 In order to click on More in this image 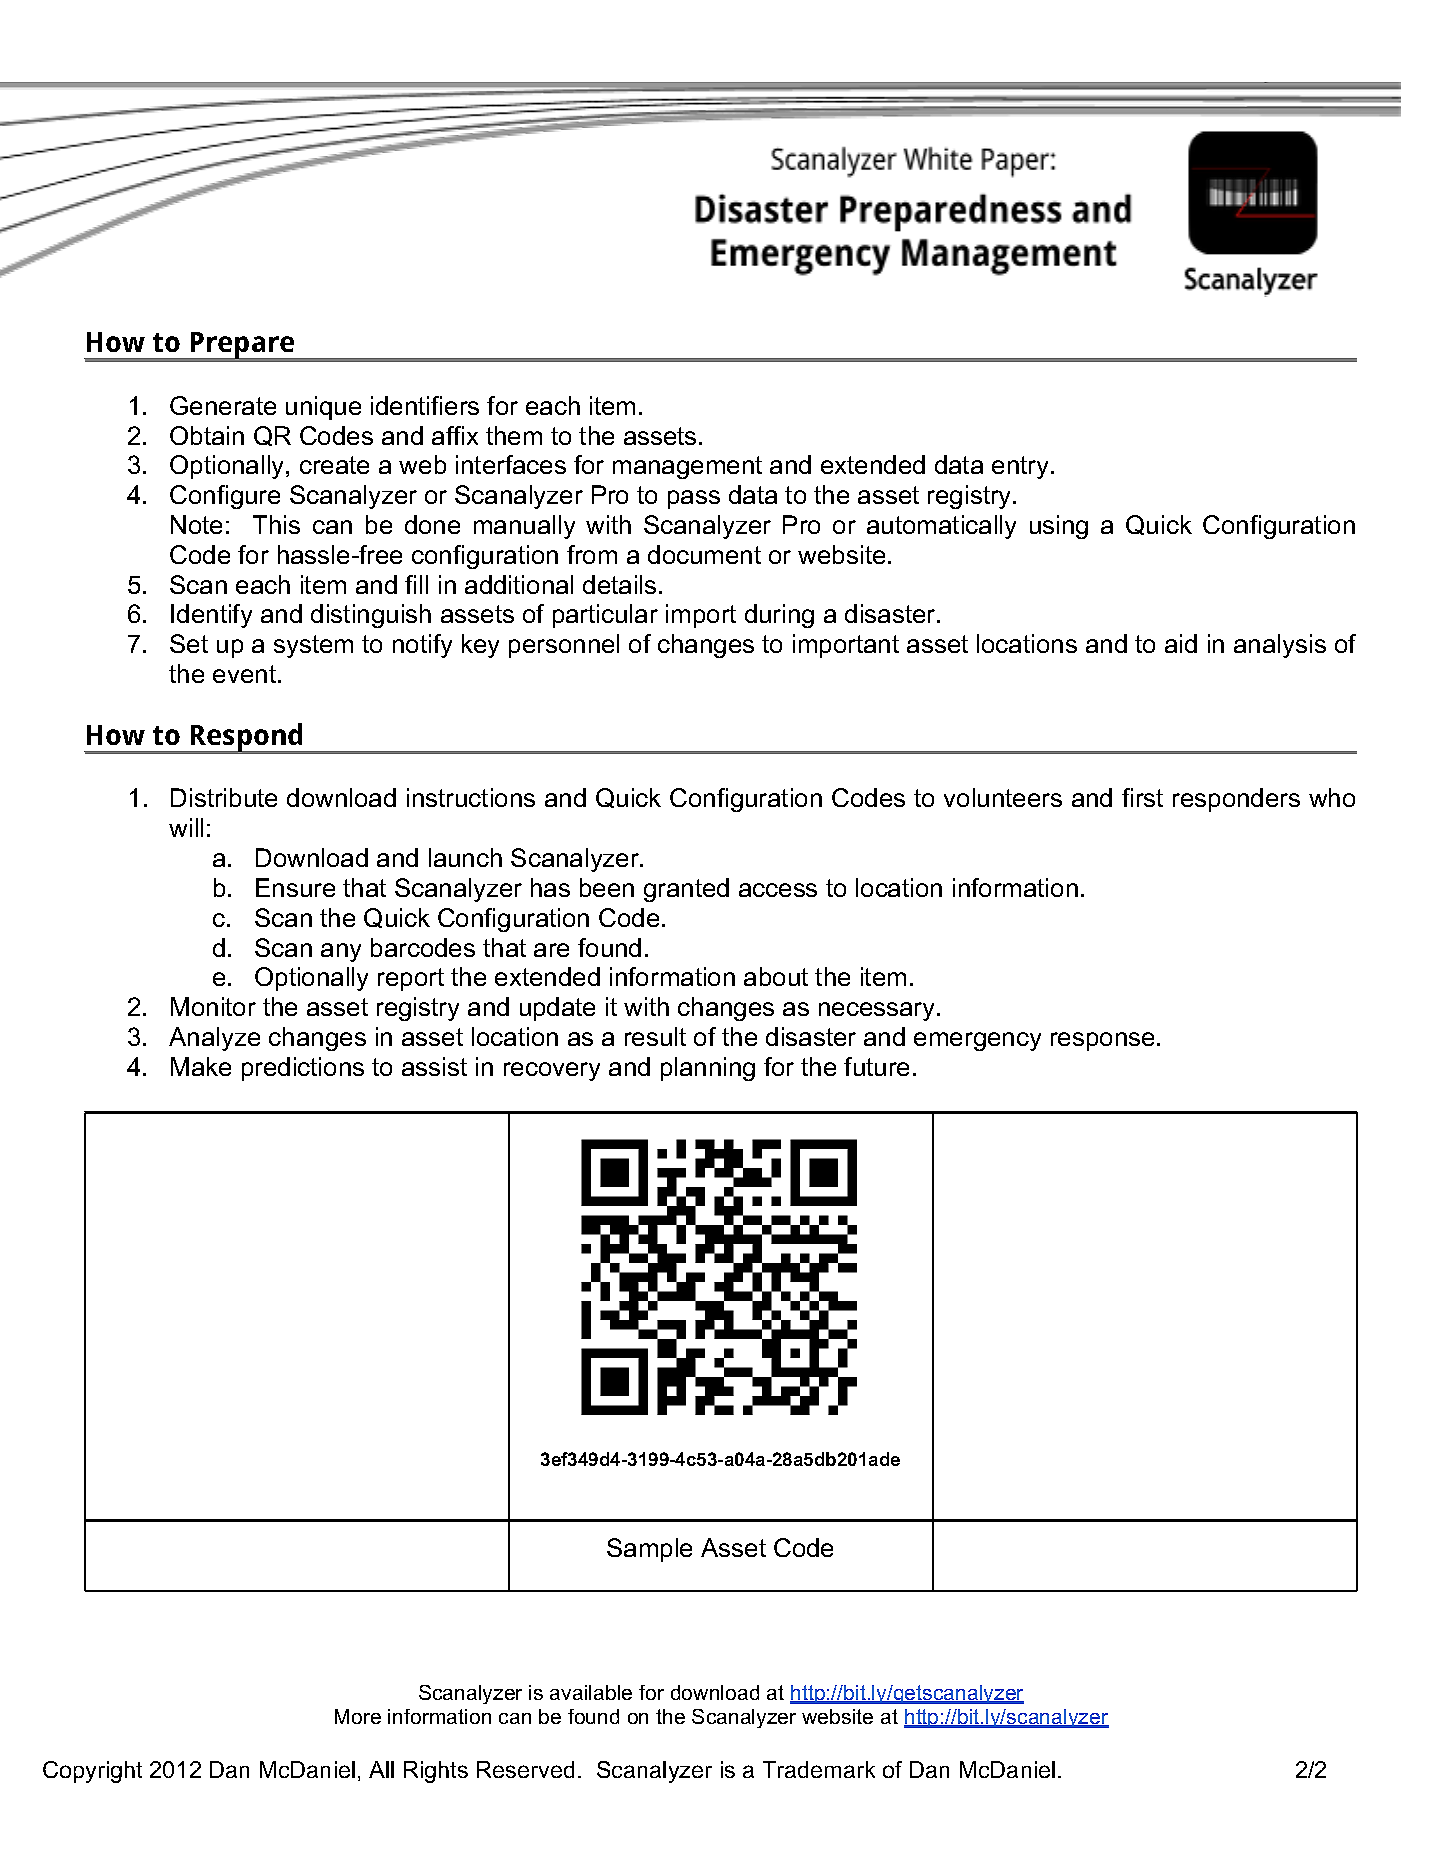, I will do `click(358, 1716)`.
